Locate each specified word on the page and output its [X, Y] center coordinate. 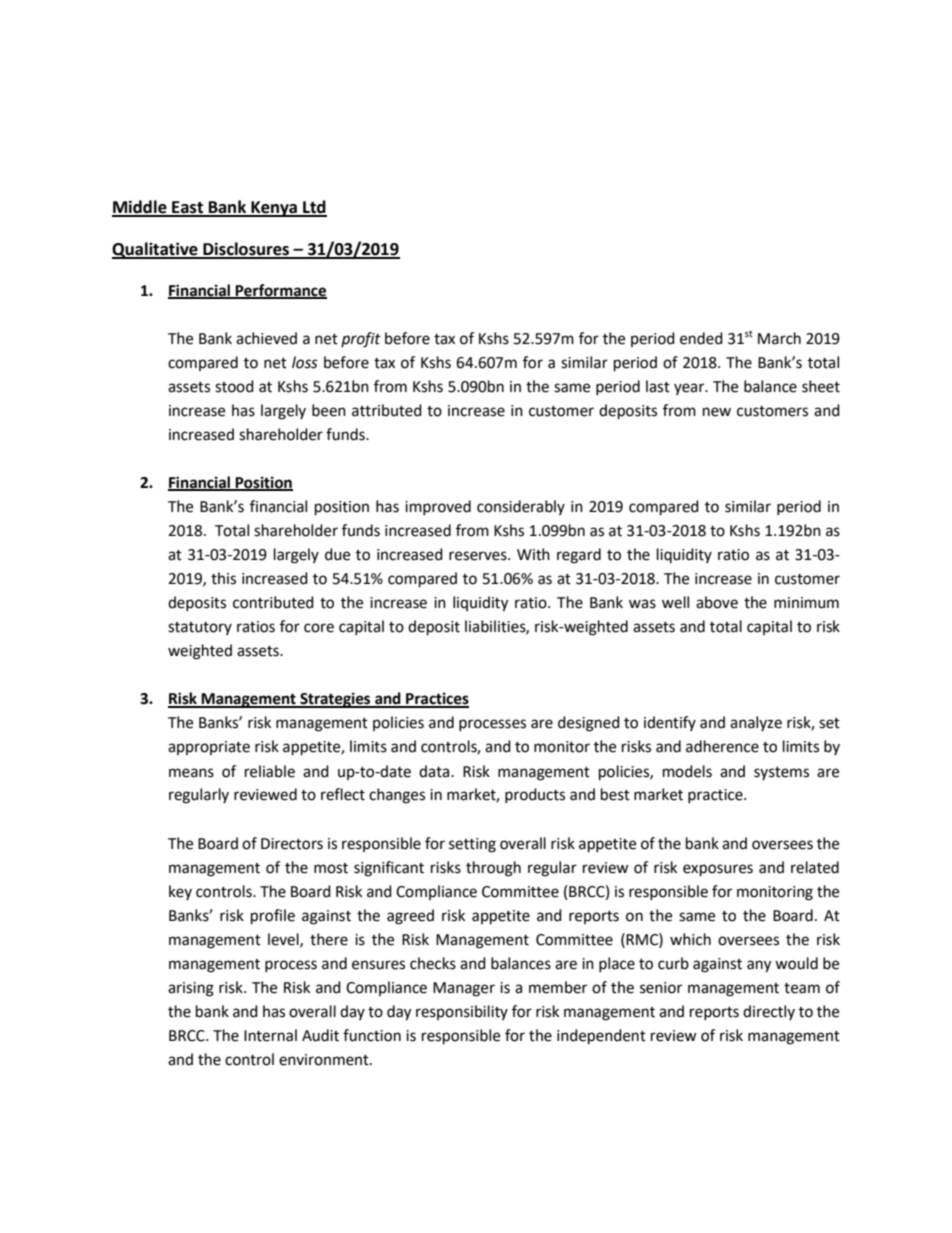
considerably [521, 507]
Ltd [314, 208]
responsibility [462, 1012]
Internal [270, 1035]
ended [701, 338]
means [191, 773]
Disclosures [246, 250]
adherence [722, 746]
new [717, 412]
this [223, 578]
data [435, 771]
